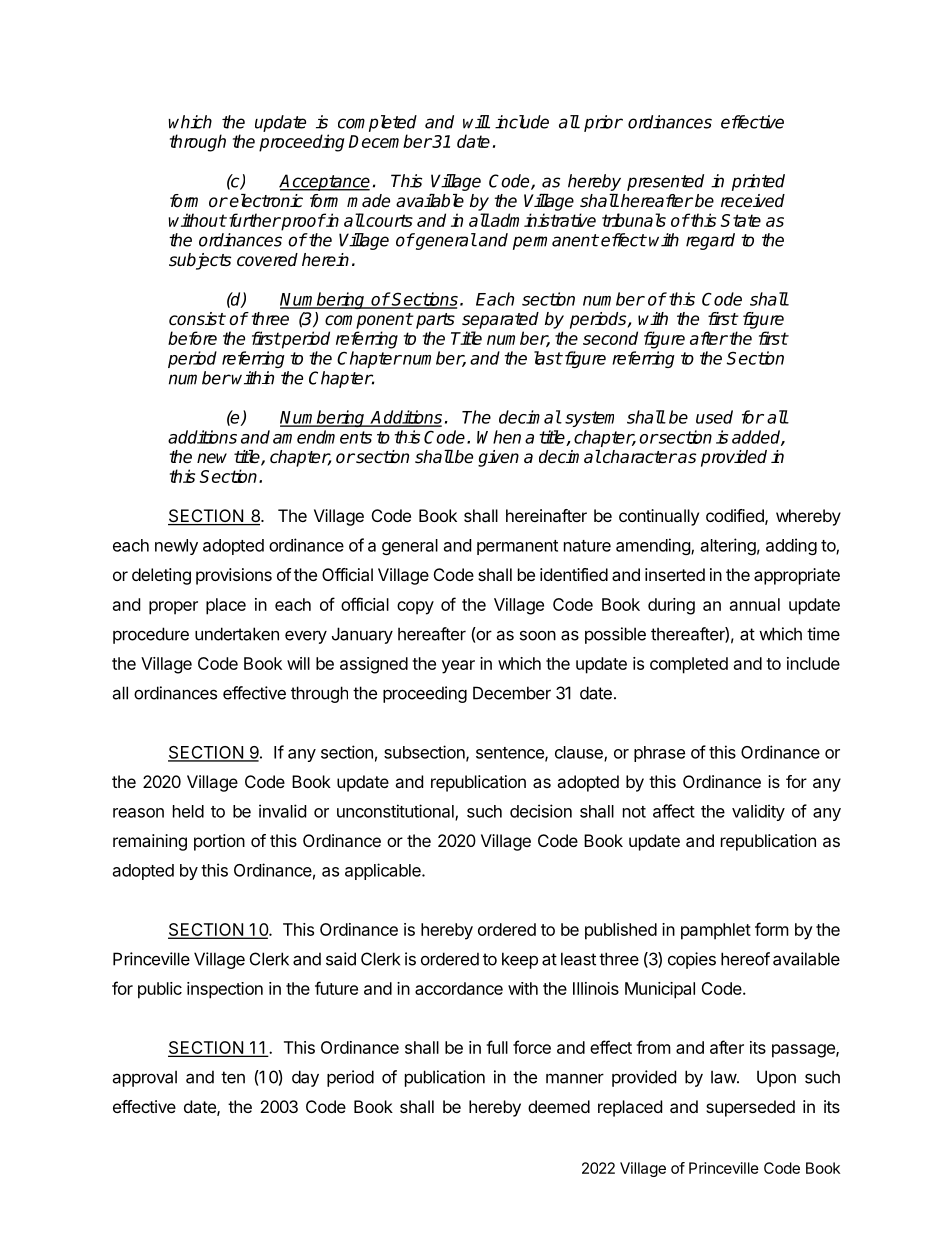 The height and width of the document is (1233, 952). Describe the element at coordinates (548, 358) in the document. I see `last` at that location.
